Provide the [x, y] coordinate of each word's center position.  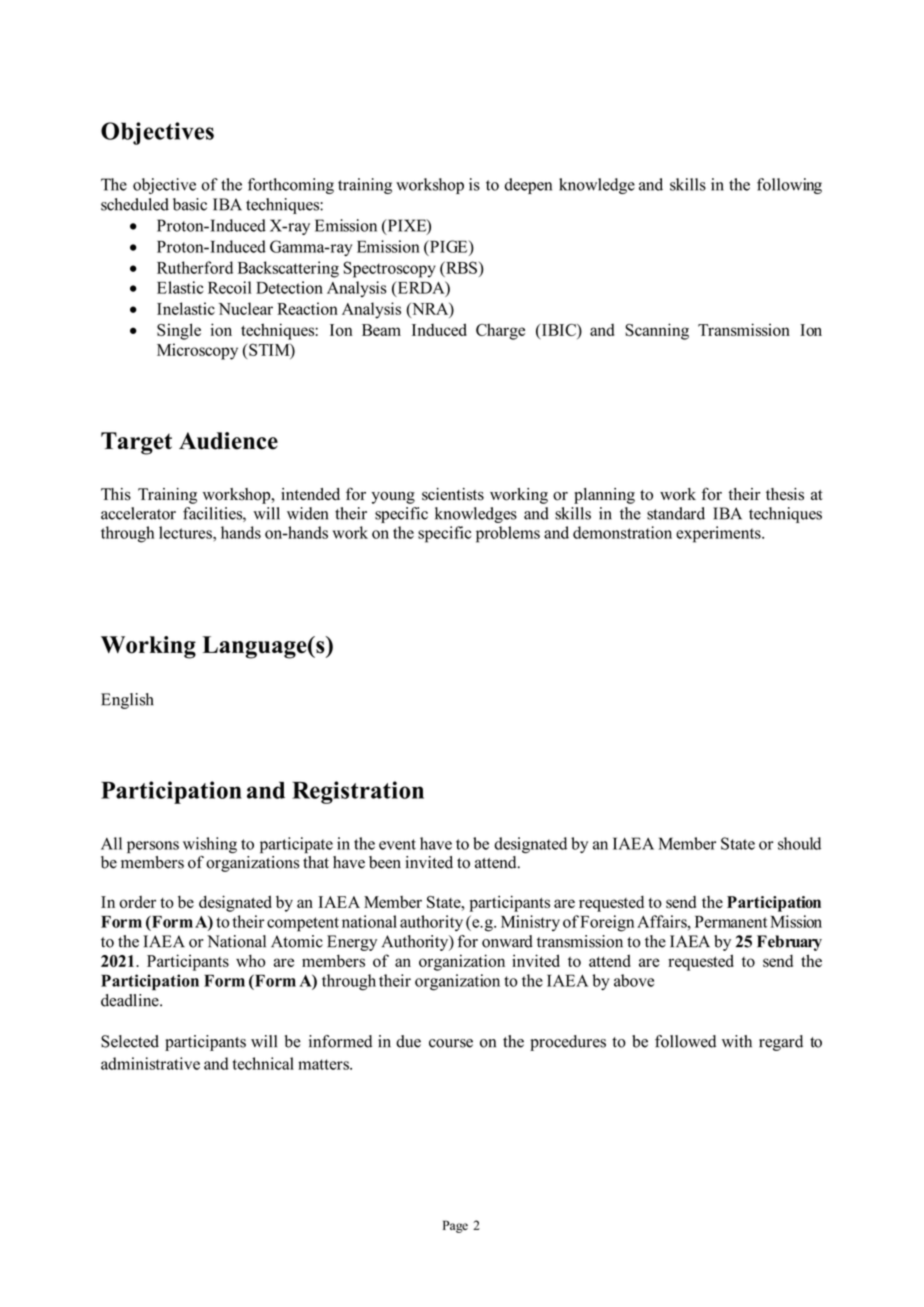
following [789, 186]
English [127, 701]
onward [507, 941]
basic [190, 204]
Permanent [731, 922]
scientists [453, 494]
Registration [358, 792]
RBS [460, 267]
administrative [150, 1063]
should [799, 843]
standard [676, 513]
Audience [228, 441]
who [250, 960]
